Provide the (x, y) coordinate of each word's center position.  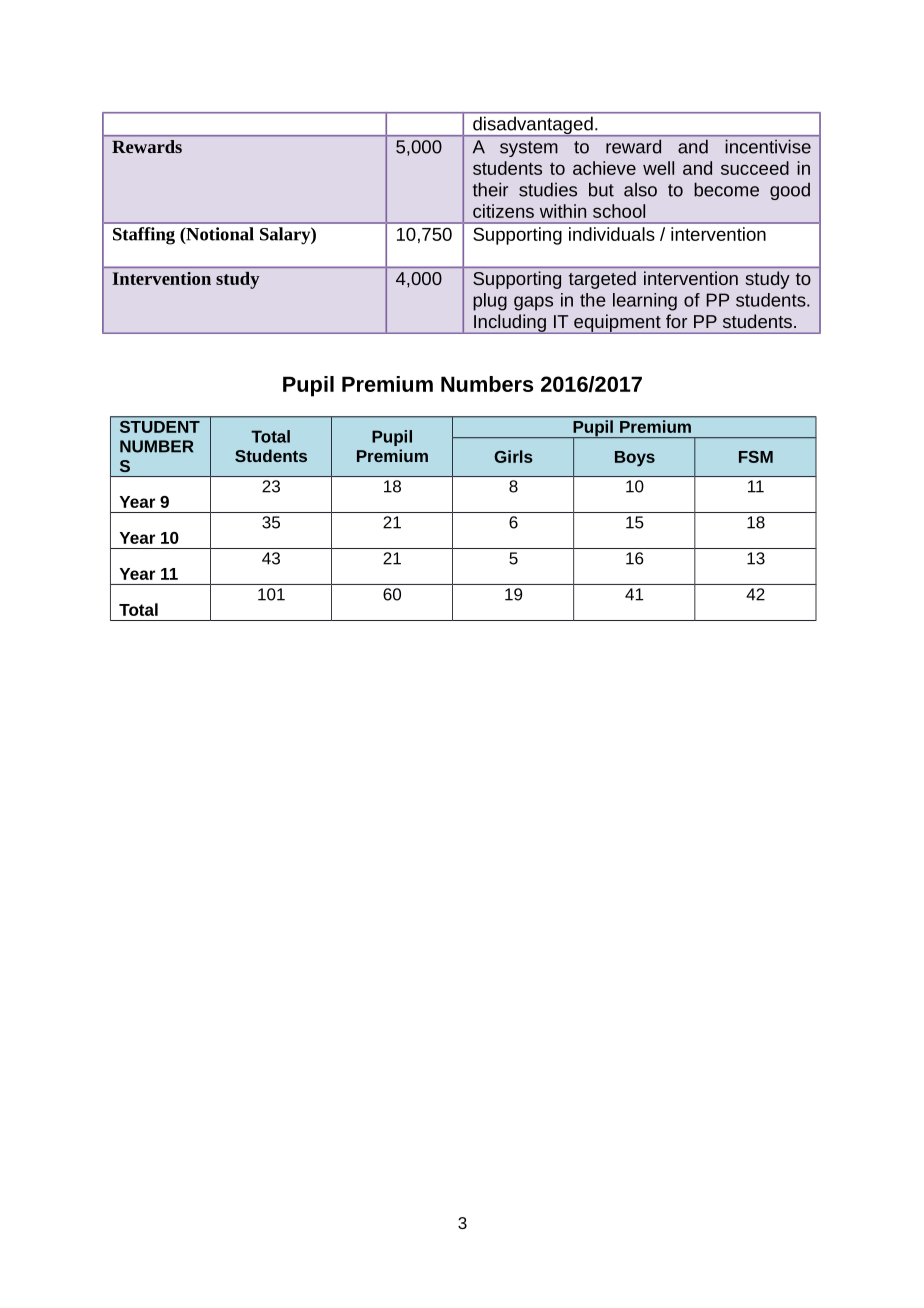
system (529, 149)
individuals (612, 234)
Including (510, 324)
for (676, 321)
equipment (617, 324)
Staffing (144, 236)
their (490, 189)
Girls (513, 456)
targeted (602, 280)
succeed (755, 168)
